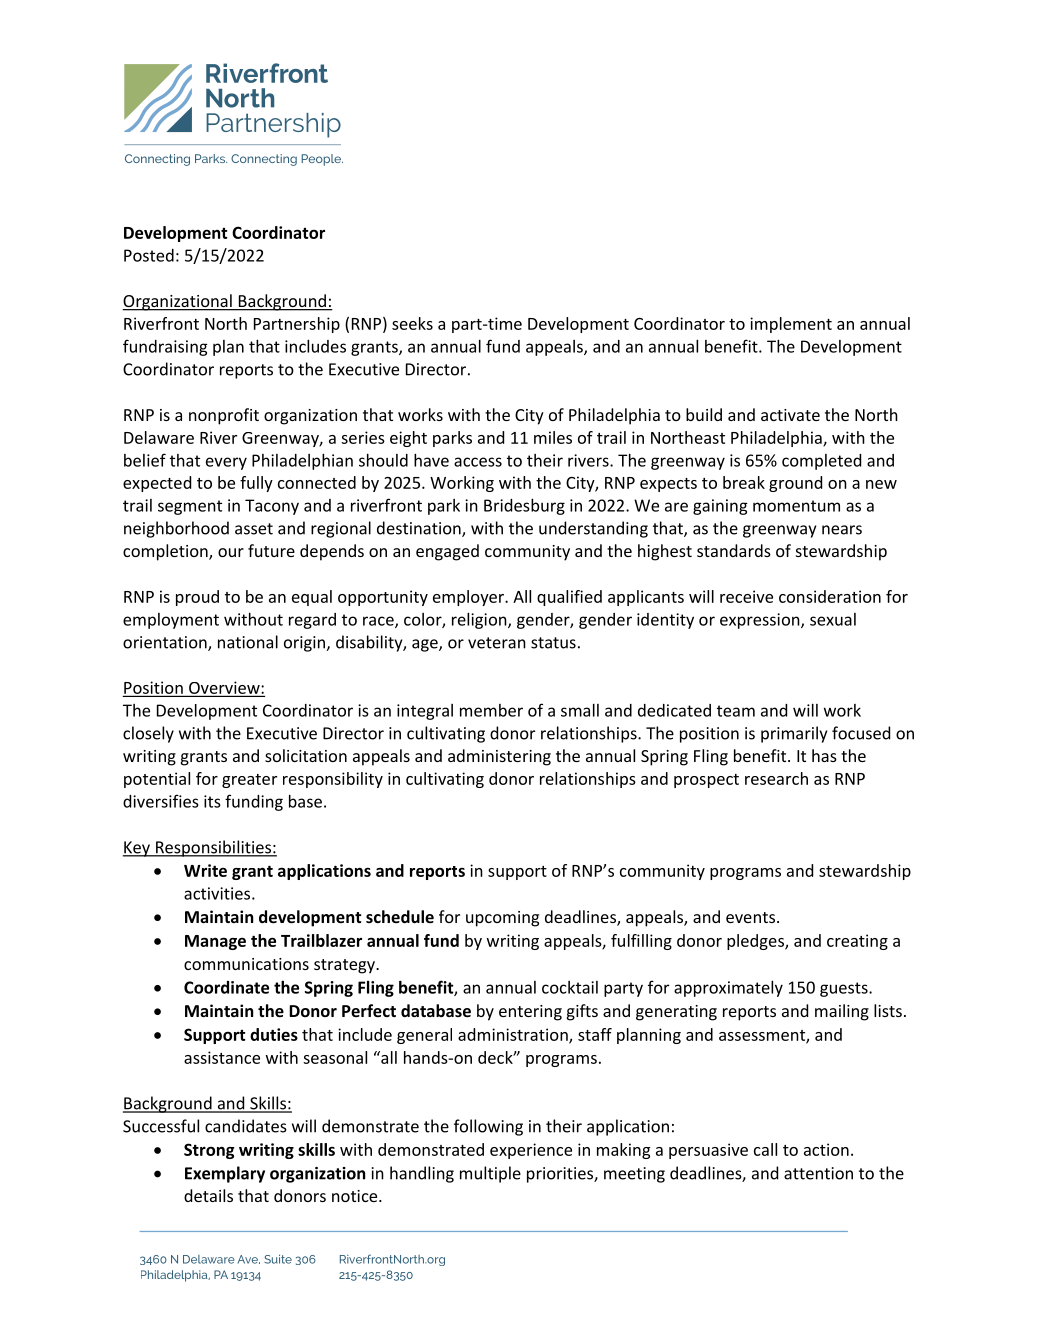 The height and width of the image is (1342, 1037). What do you see at coordinates (197, 598) in the image?
I see `proud` at bounding box center [197, 598].
